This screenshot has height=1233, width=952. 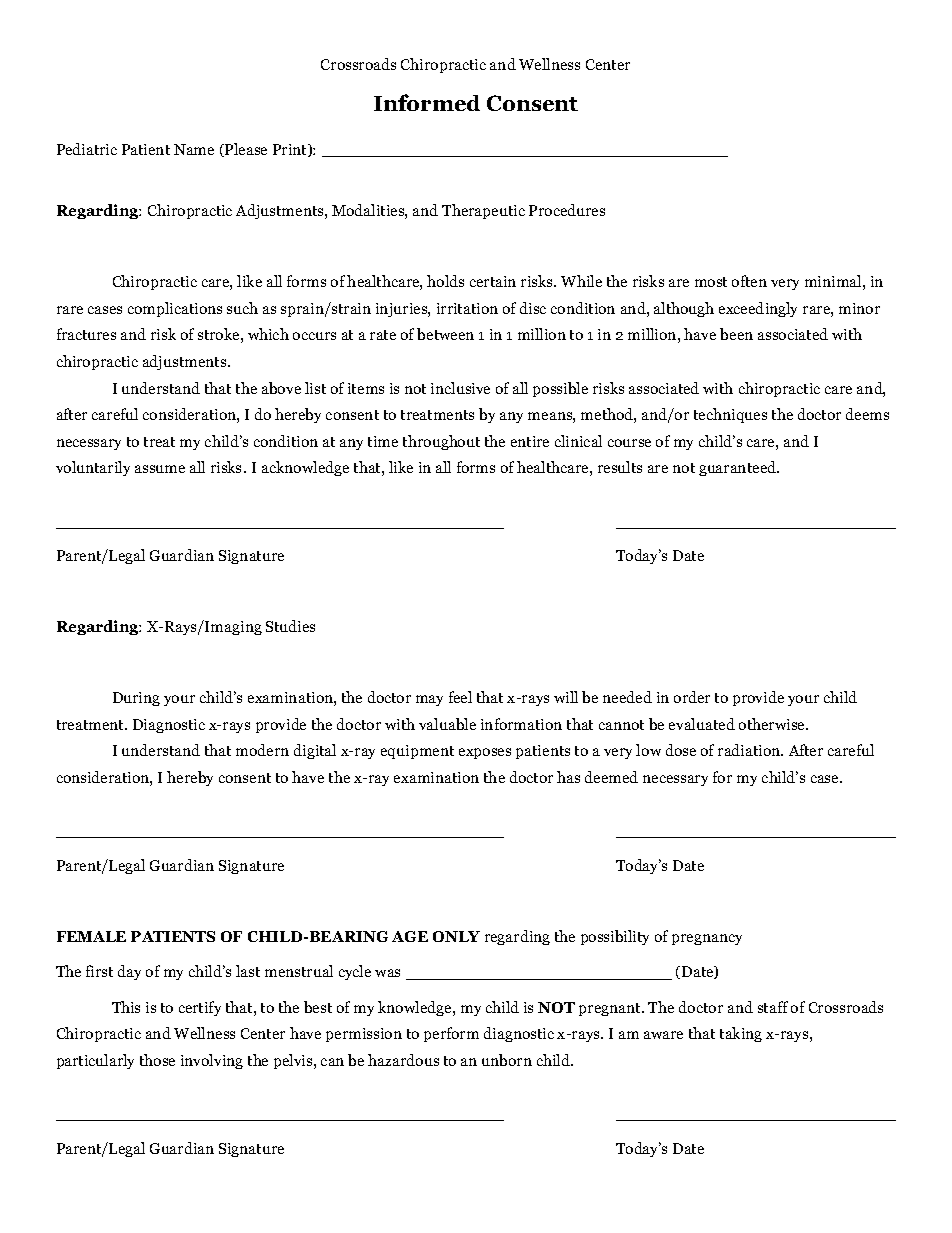 What do you see at coordinates (451, 1034) in the screenshot?
I see `perform` at bounding box center [451, 1034].
